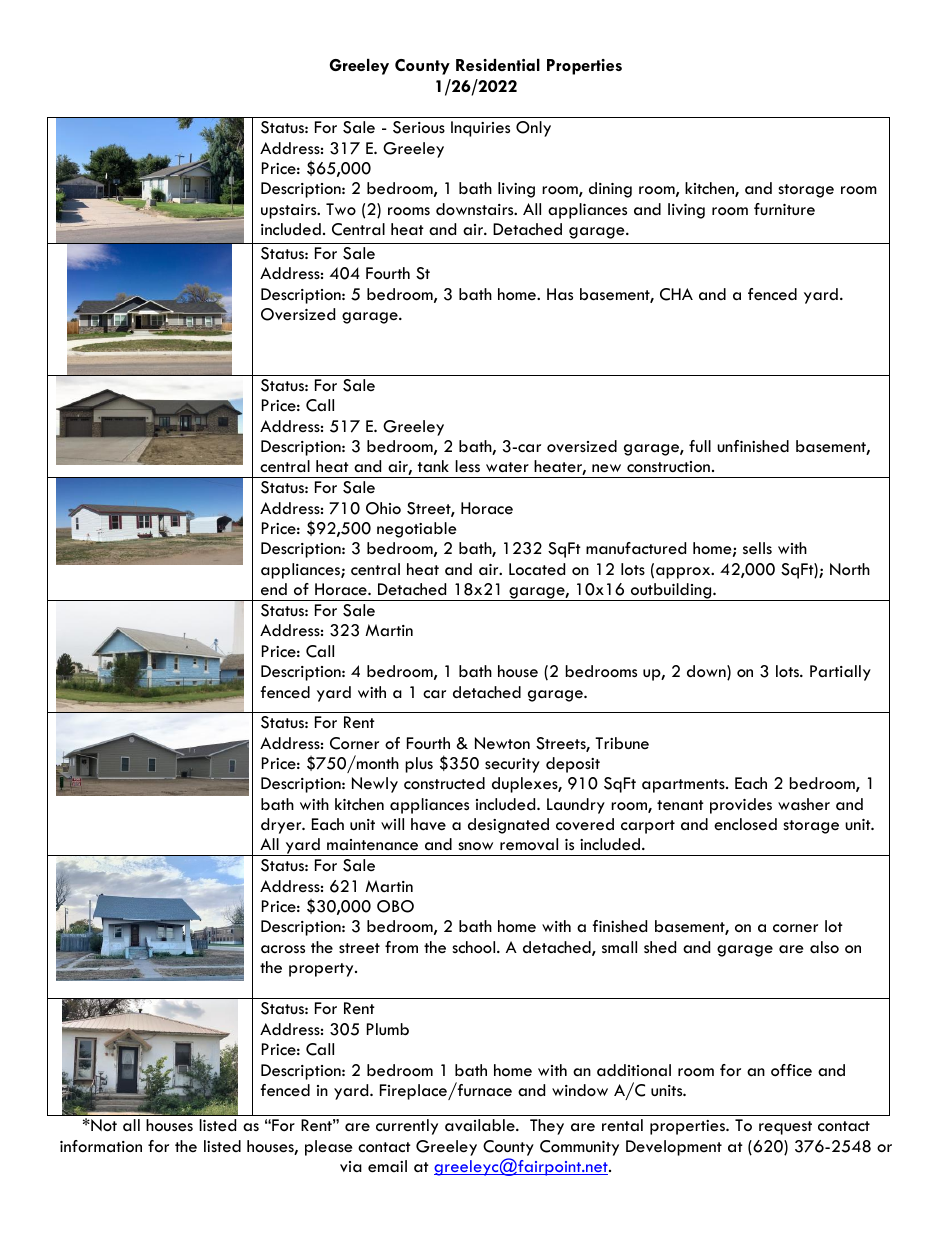 The height and width of the page is (1233, 952). Describe the element at coordinates (475, 846) in the page. I see `snow` at that location.
